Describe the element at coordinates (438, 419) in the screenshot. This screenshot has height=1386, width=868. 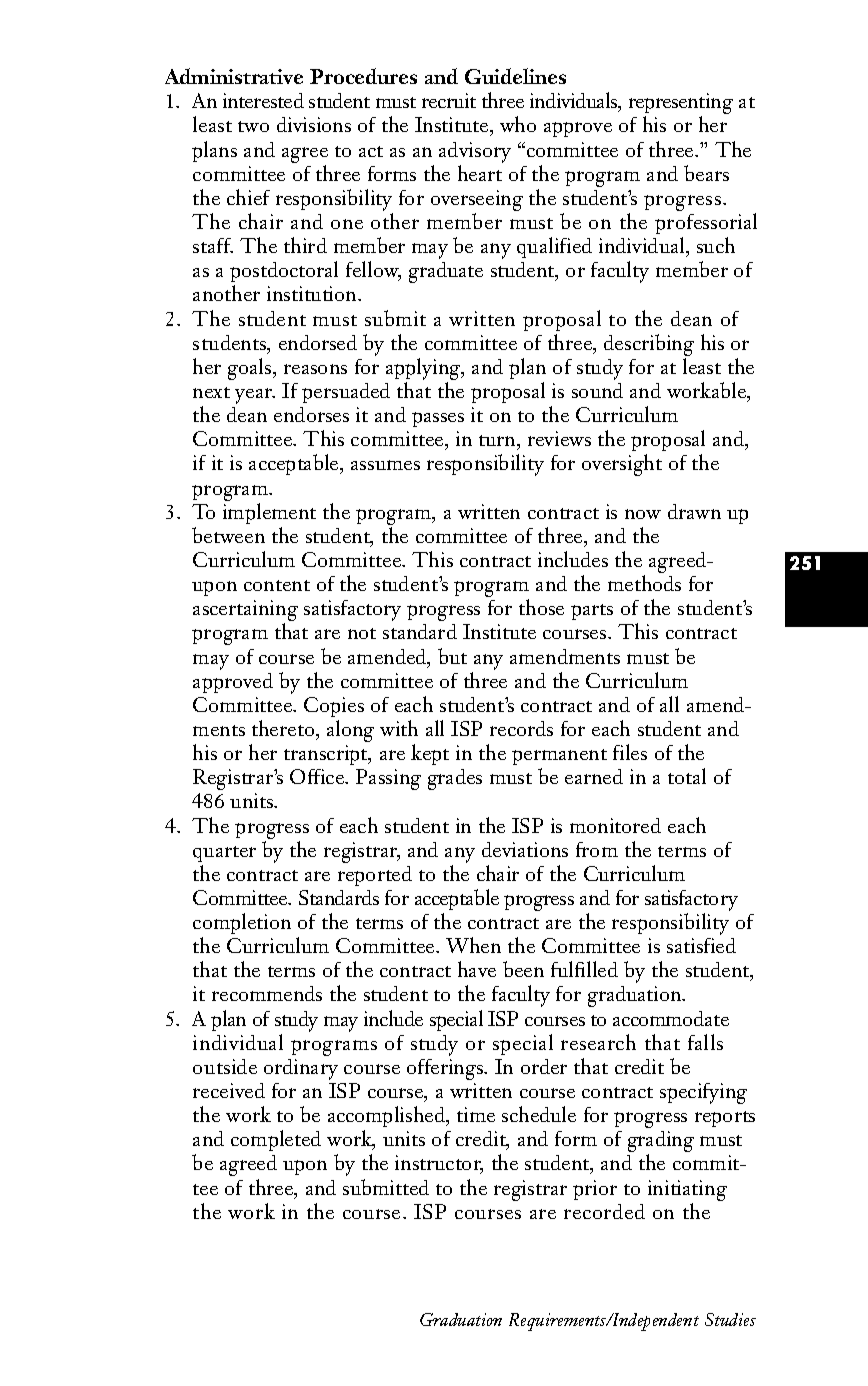
I see `passes` at that location.
